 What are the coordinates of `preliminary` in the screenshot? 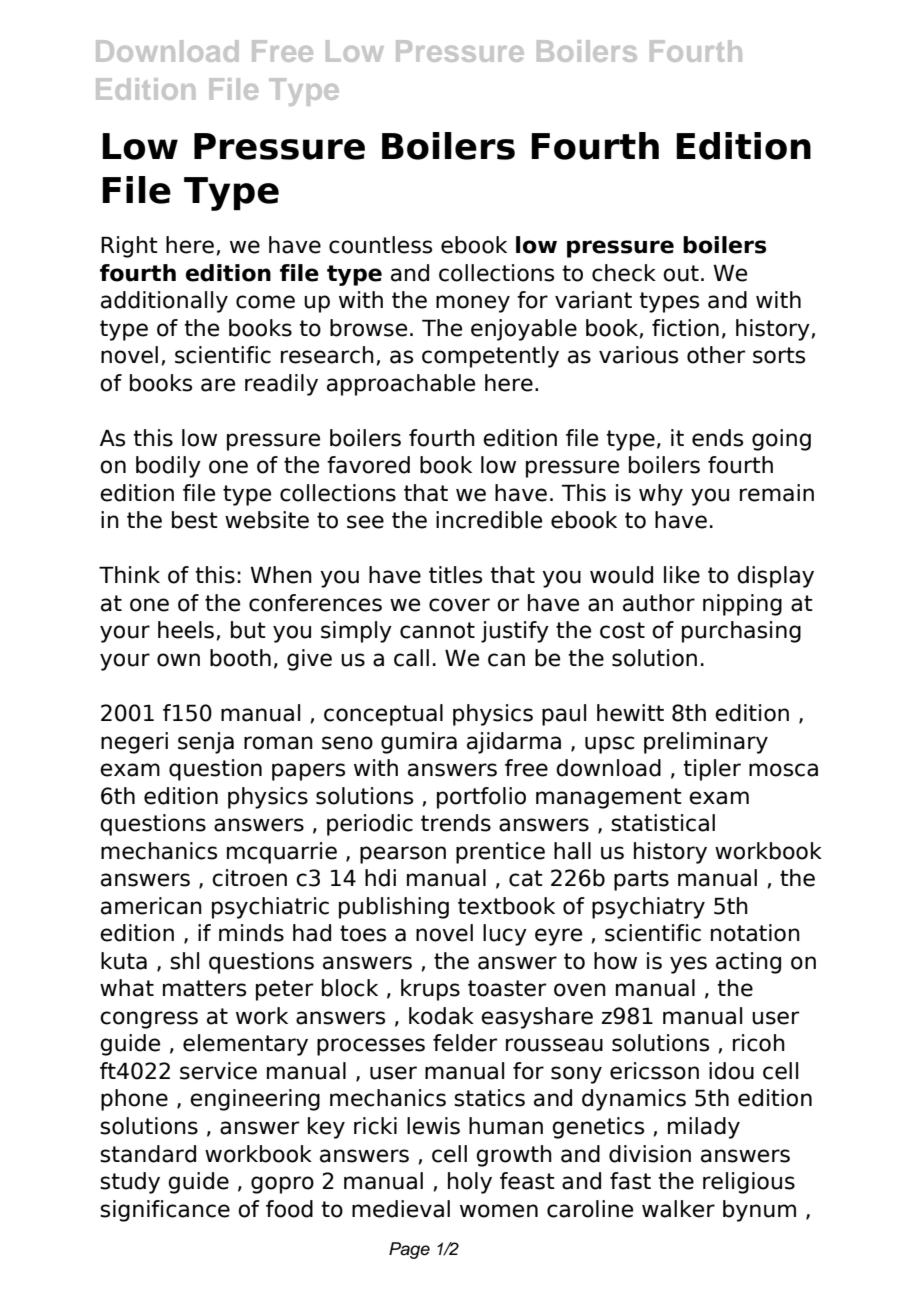 It's located at (706, 743).
